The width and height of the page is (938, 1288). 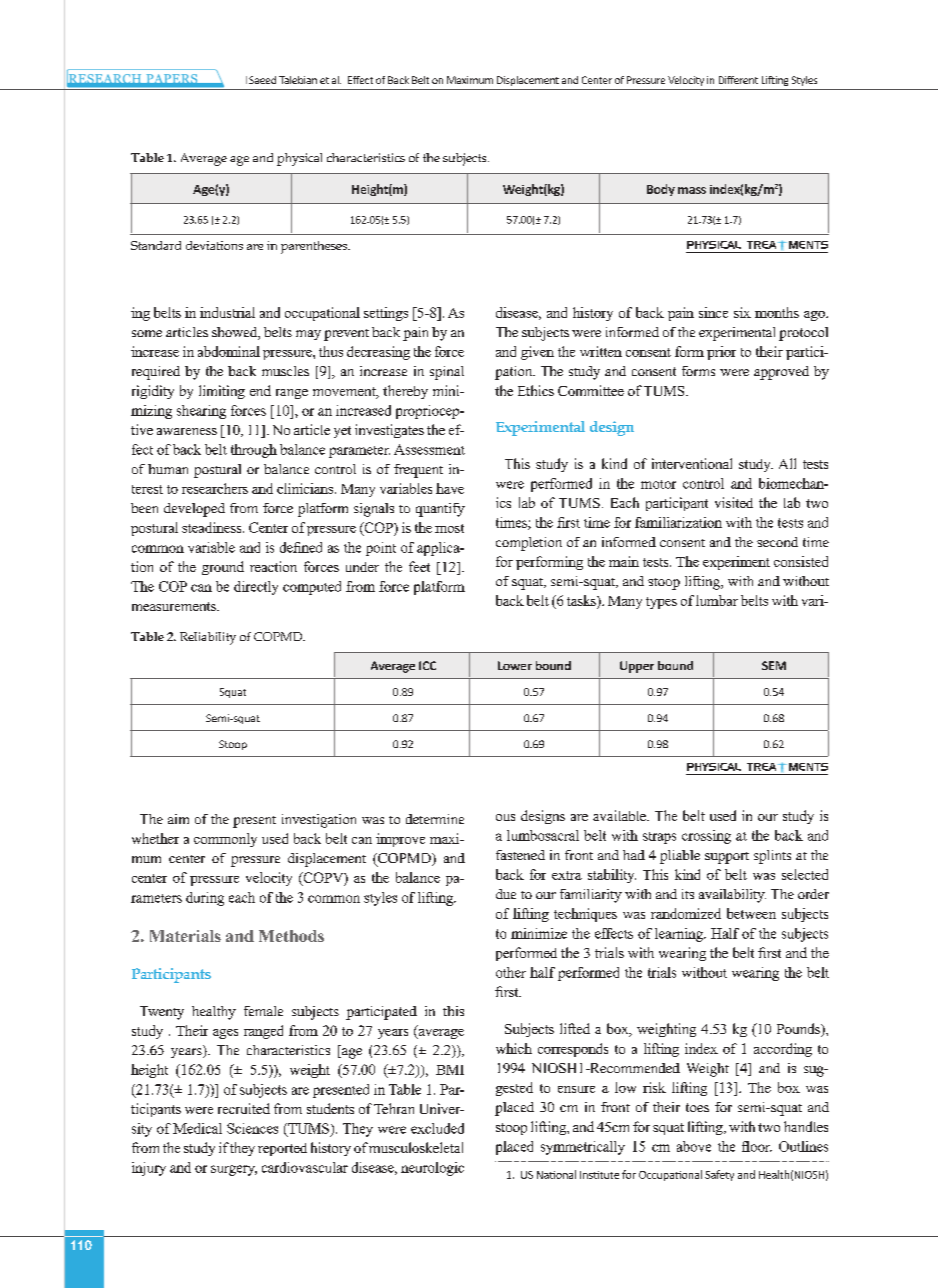 What do you see at coordinates (738, 80) in the page?
I see `Different` at bounding box center [738, 80].
